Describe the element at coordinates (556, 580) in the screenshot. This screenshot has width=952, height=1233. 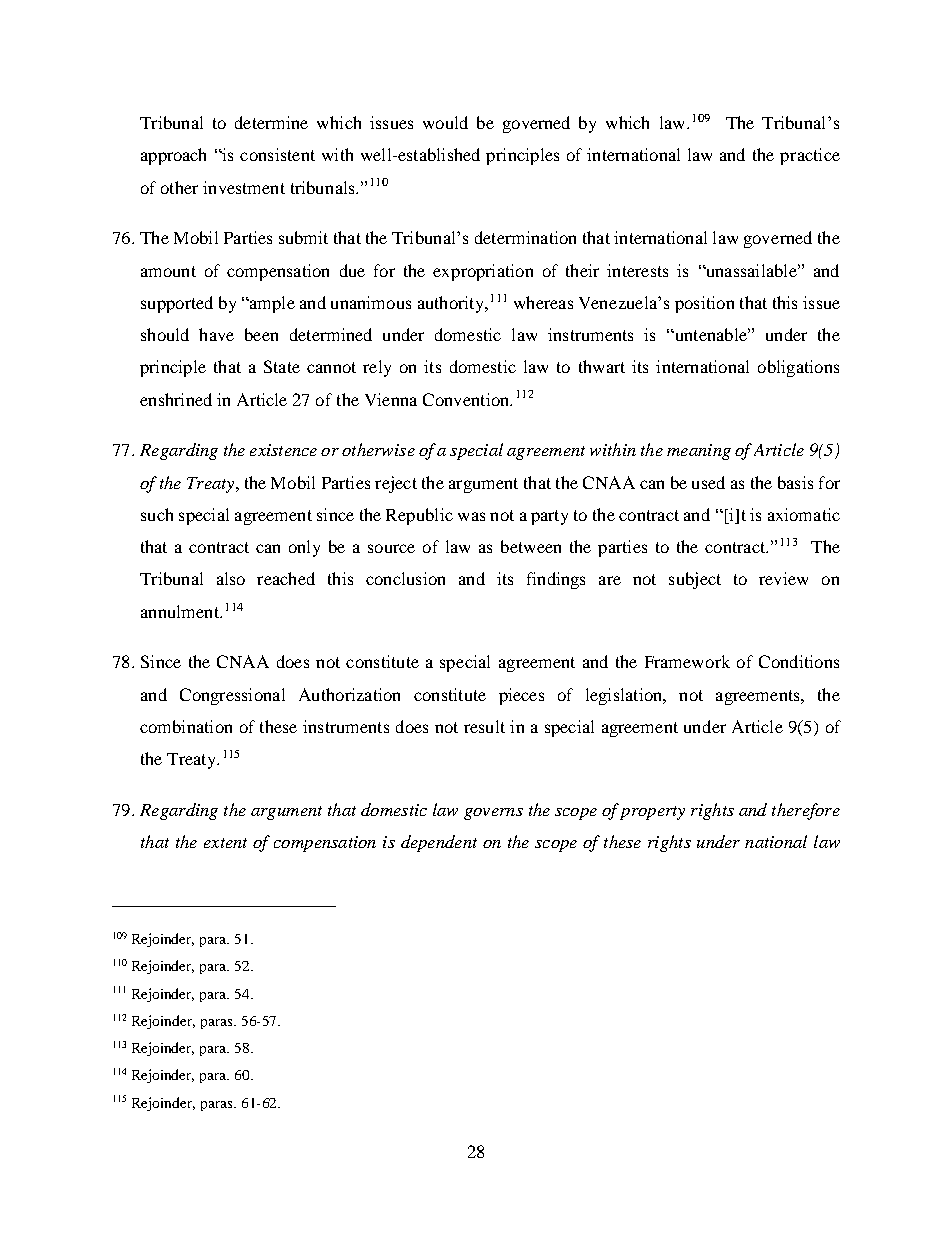
I see `findings` at that location.
